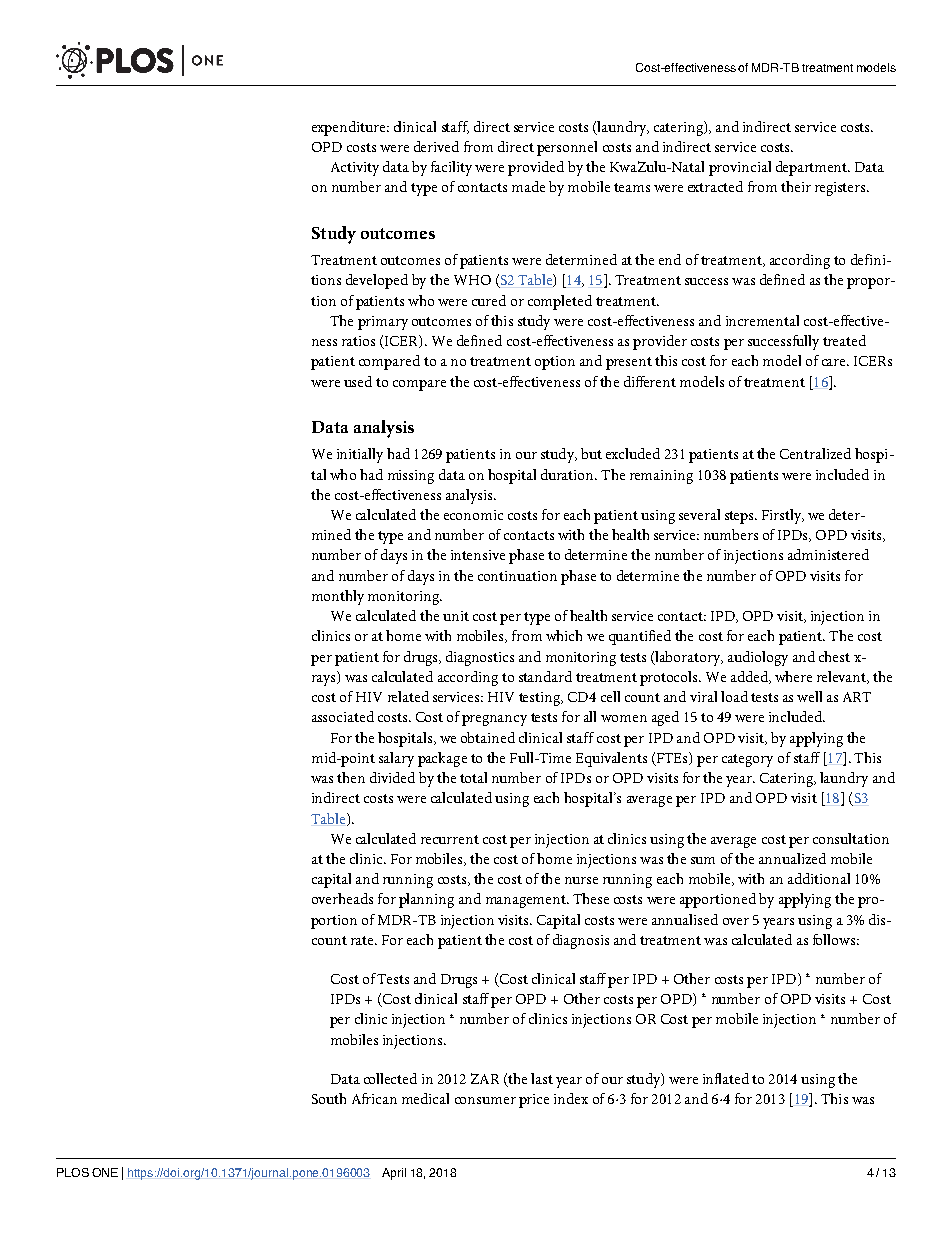  Describe the element at coordinates (73, 1172) in the screenshot. I see `PLOS` at that location.
